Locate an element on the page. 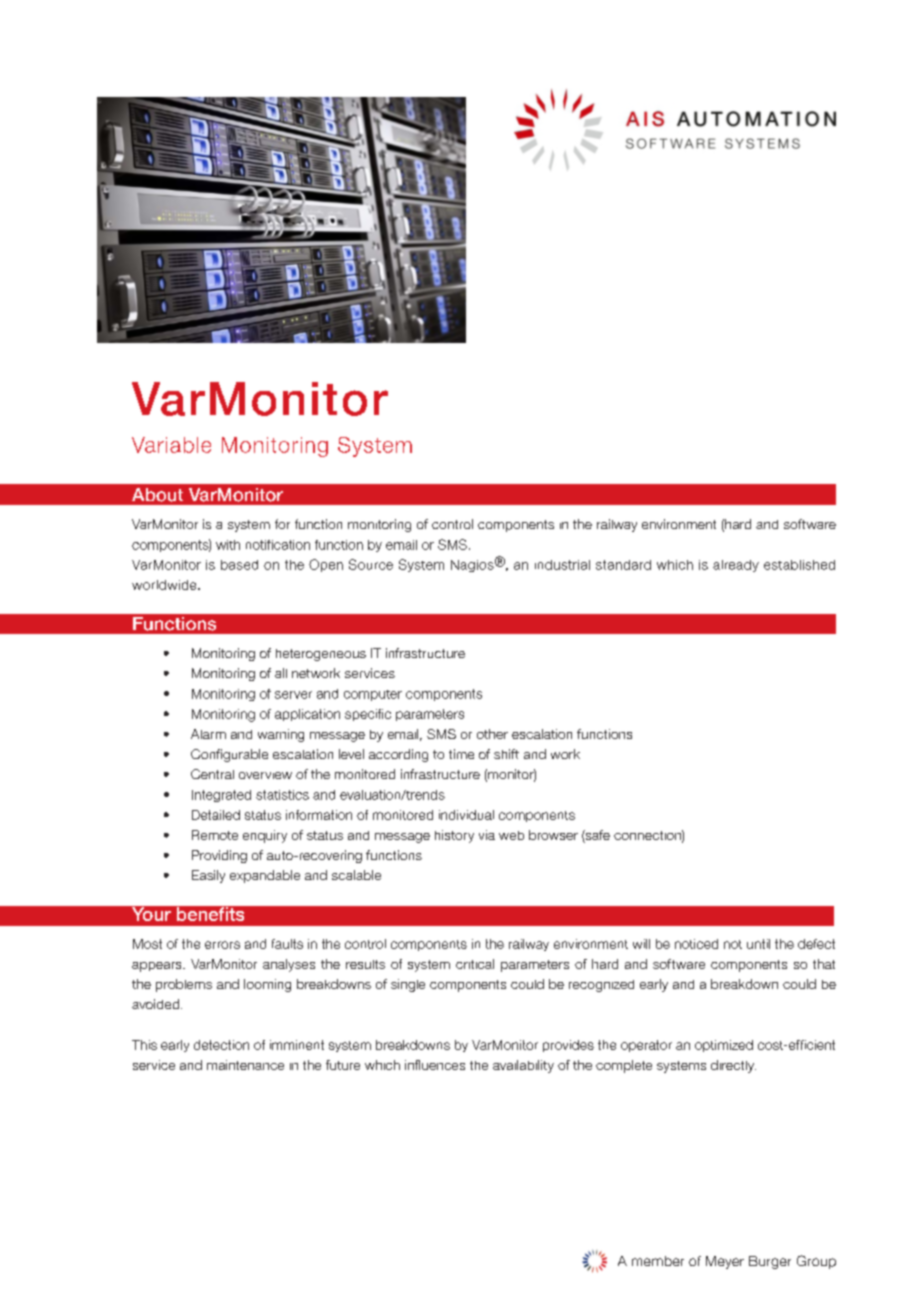  all is located at coordinates (281, 673).
